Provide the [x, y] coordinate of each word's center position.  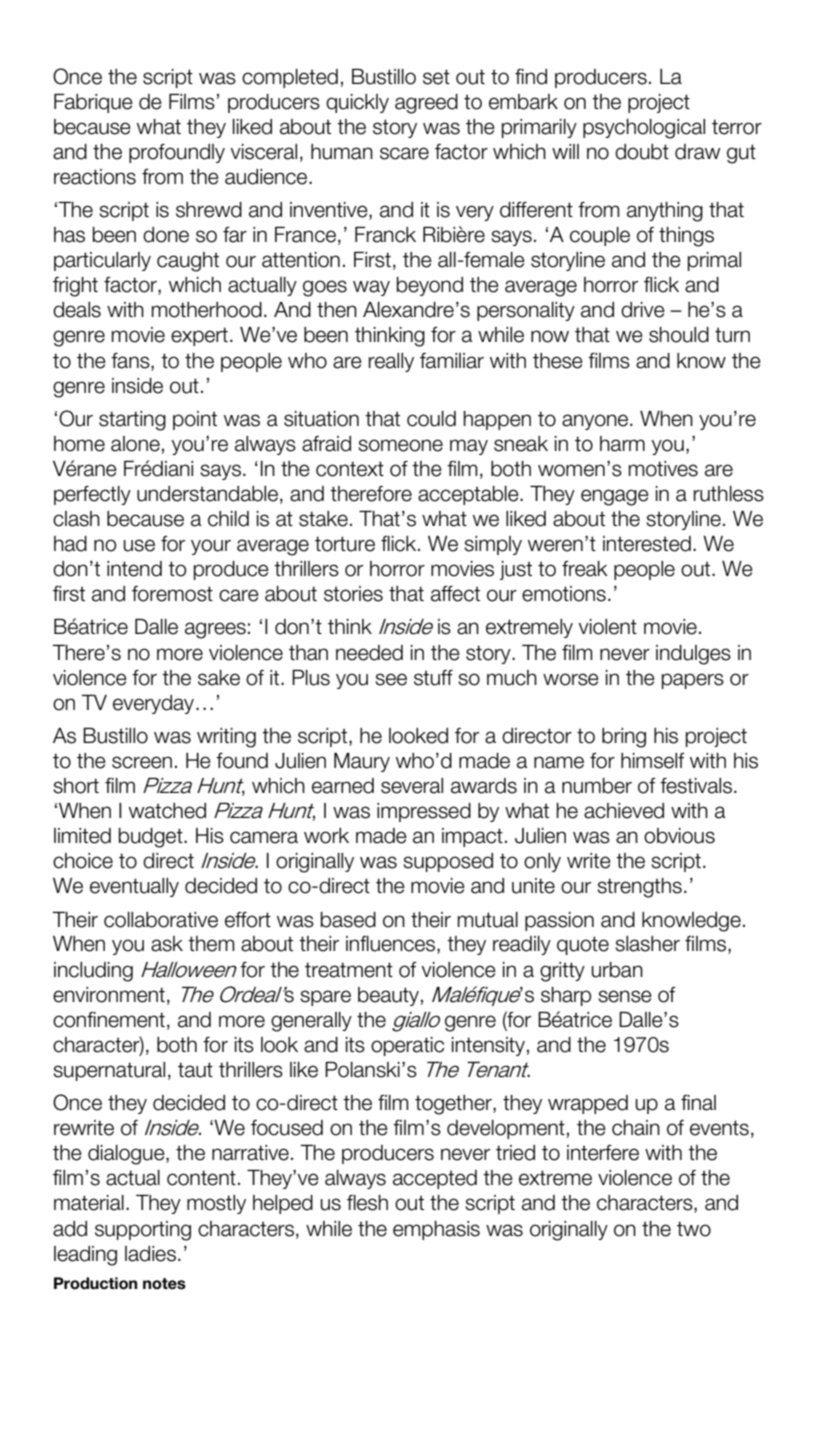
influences [392, 945]
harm [622, 444]
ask [167, 944]
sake [219, 678]
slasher [647, 944]
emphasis [436, 1230]
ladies [150, 1254]
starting [132, 421]
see [391, 679]
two [694, 1229]
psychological [644, 129]
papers [693, 681]
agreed [426, 104]
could [431, 419]
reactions [95, 177]
